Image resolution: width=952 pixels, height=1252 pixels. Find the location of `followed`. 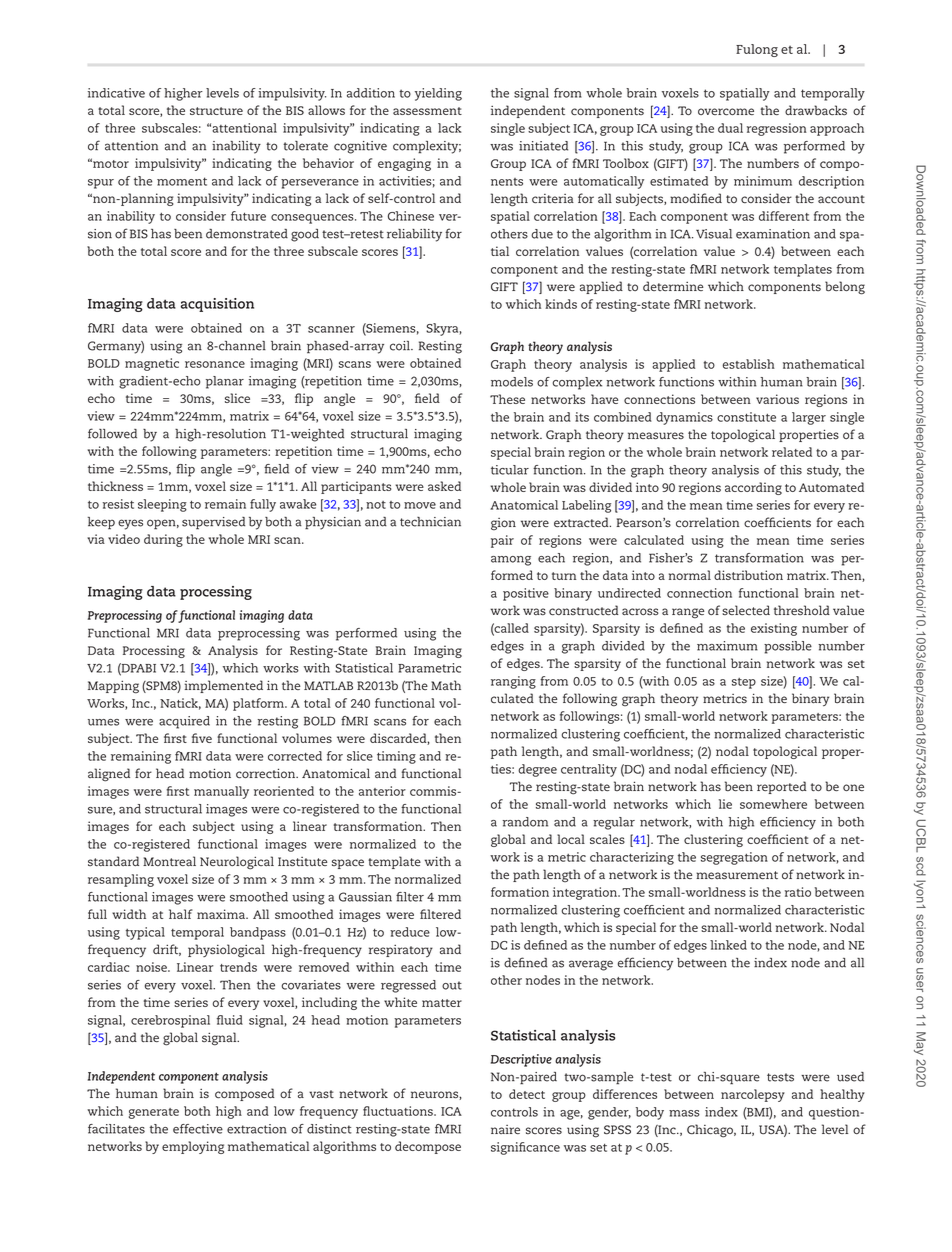

followed is located at coordinates (112, 433).
